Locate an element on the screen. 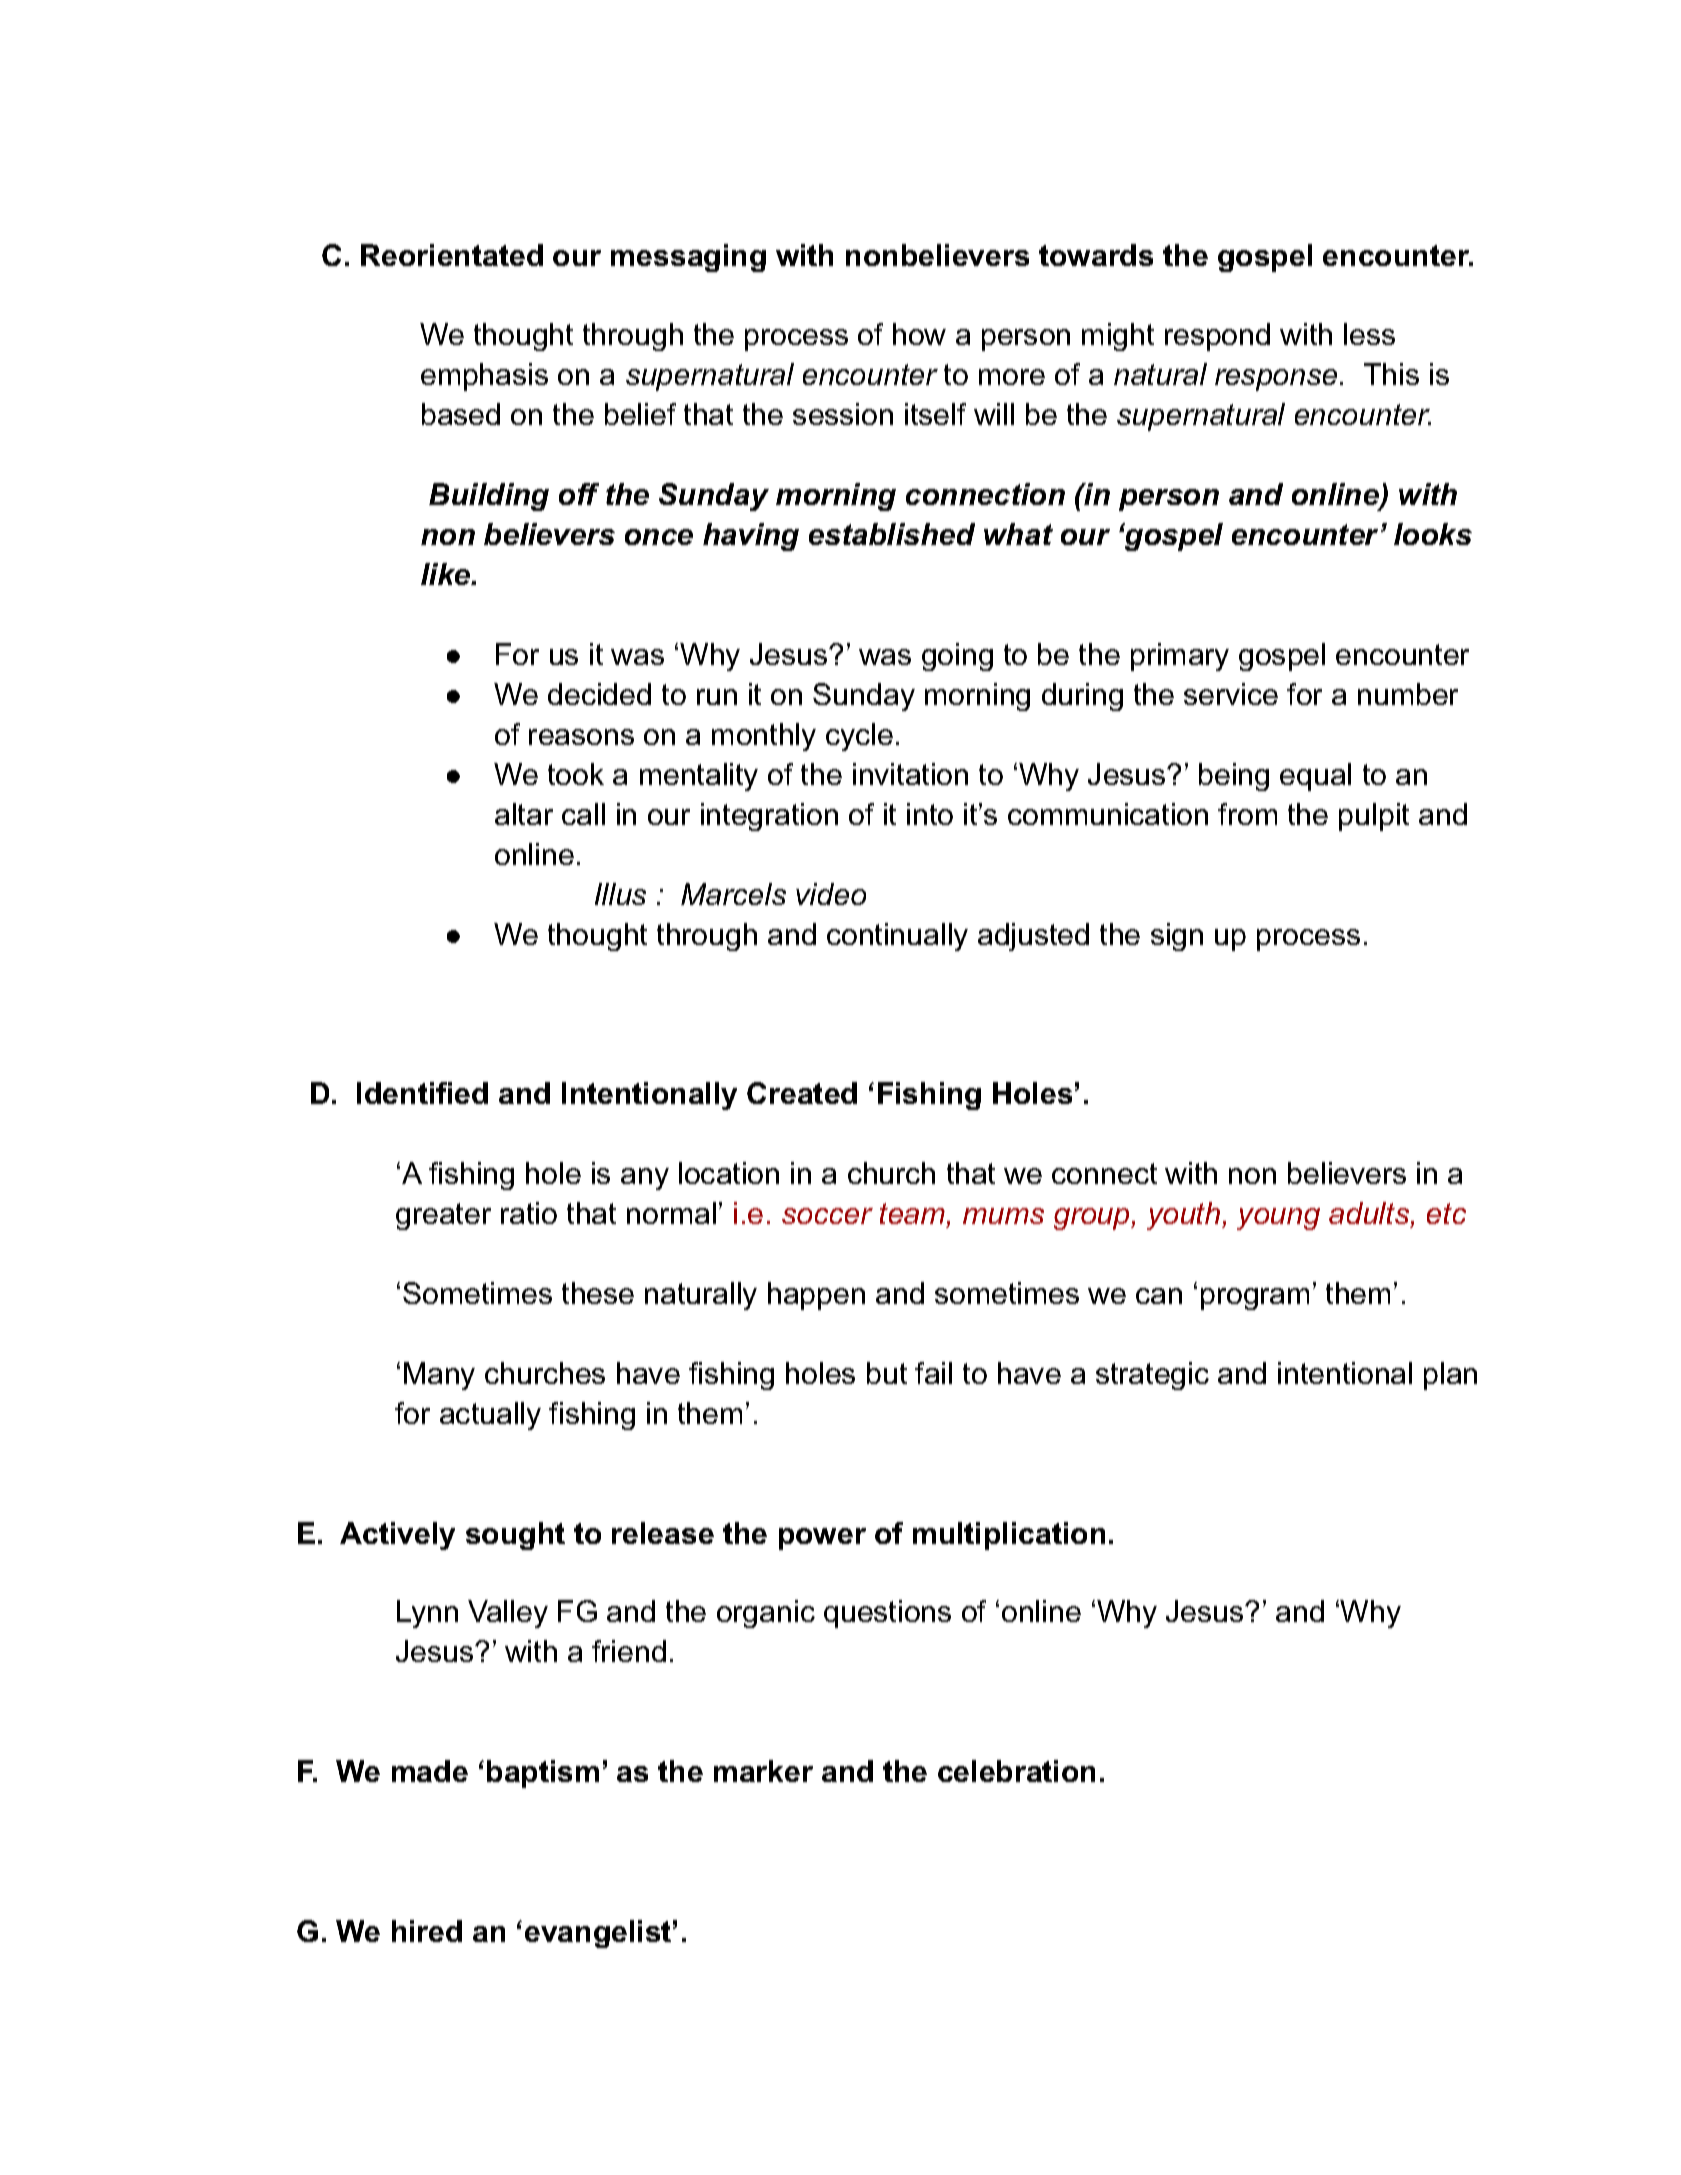 The height and width of the screenshot is (2175, 1681). Created is located at coordinates (802, 1093).
